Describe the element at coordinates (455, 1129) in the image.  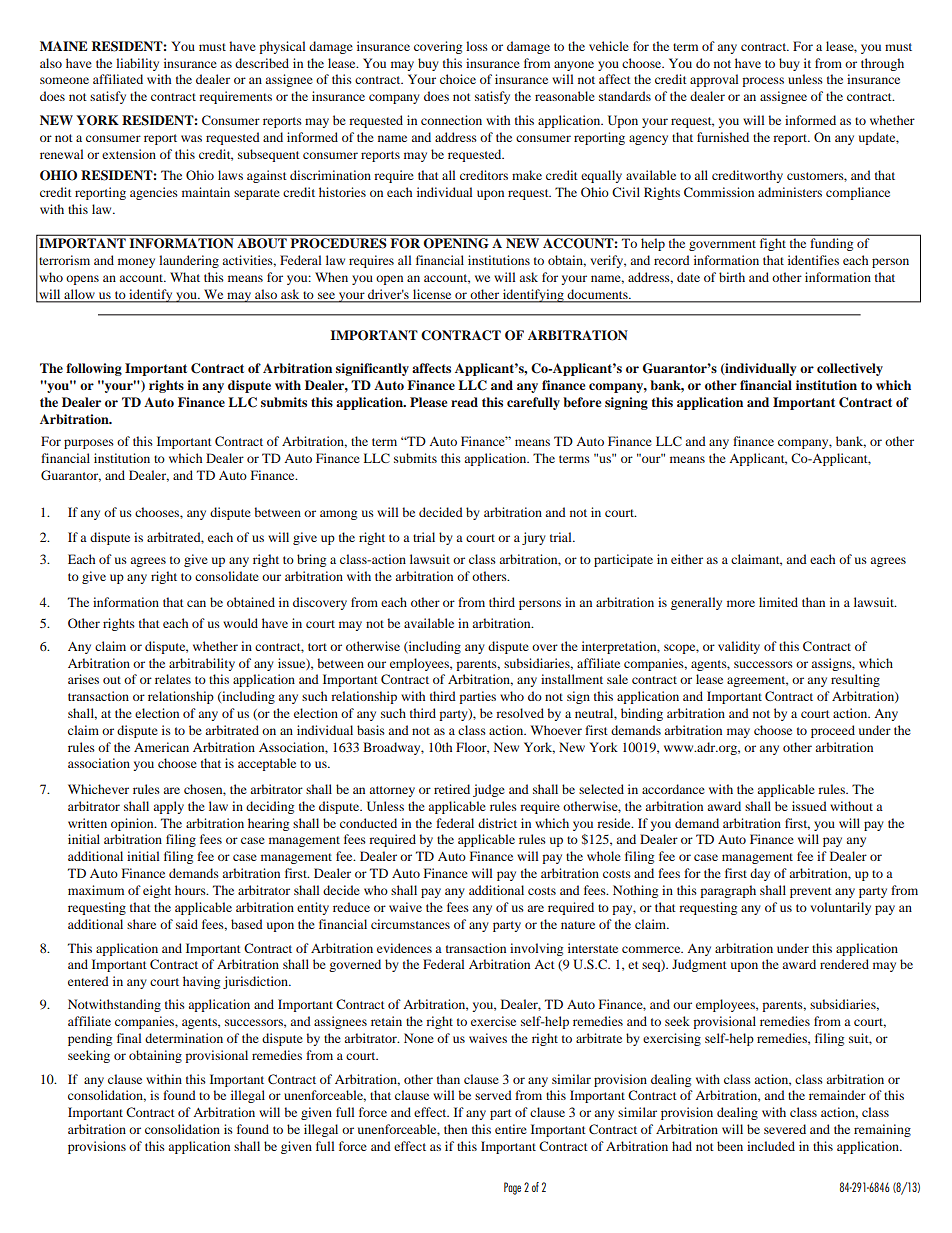
I see `then` at that location.
